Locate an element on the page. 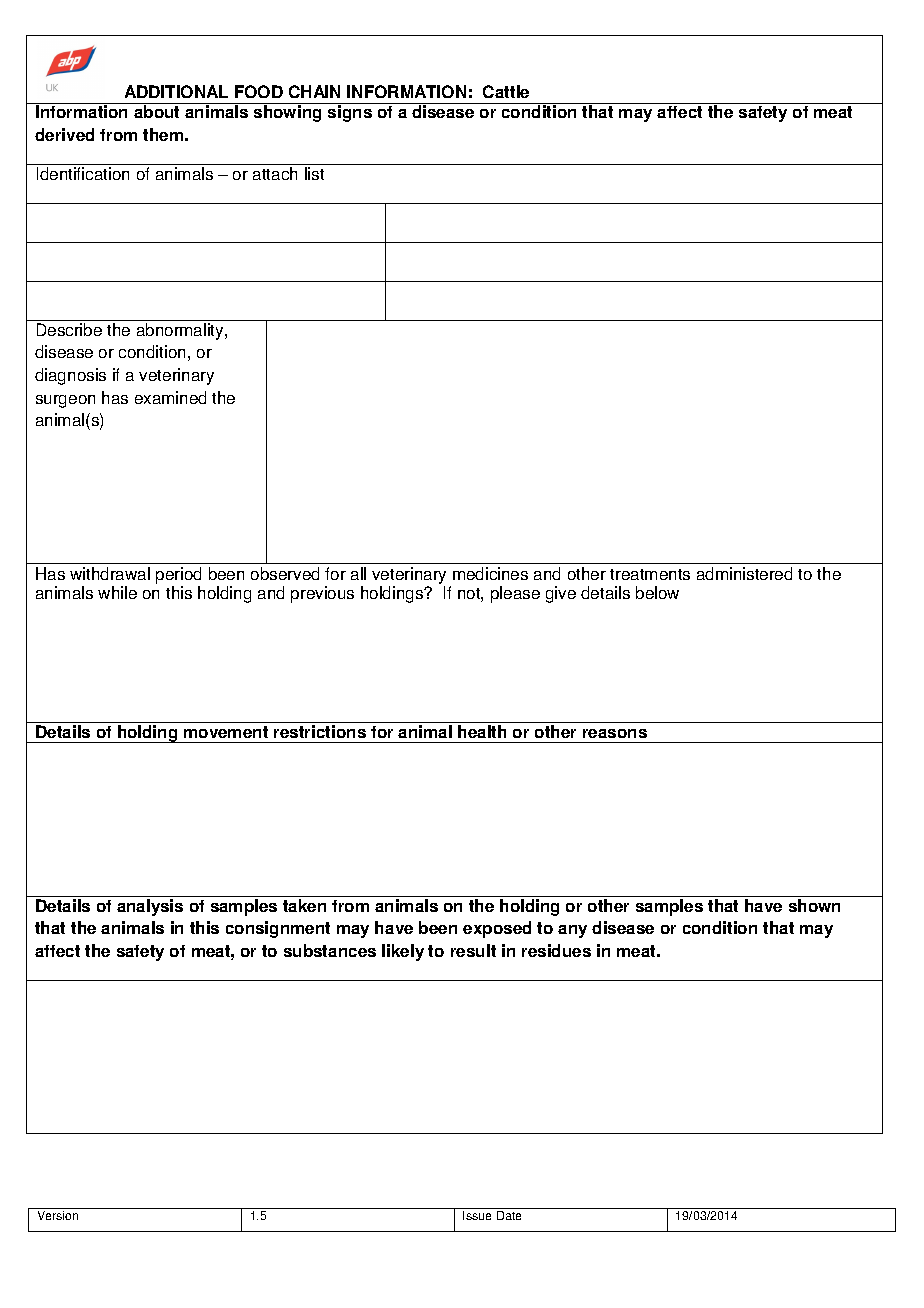 The height and width of the document is (1308, 924). please is located at coordinates (515, 594).
